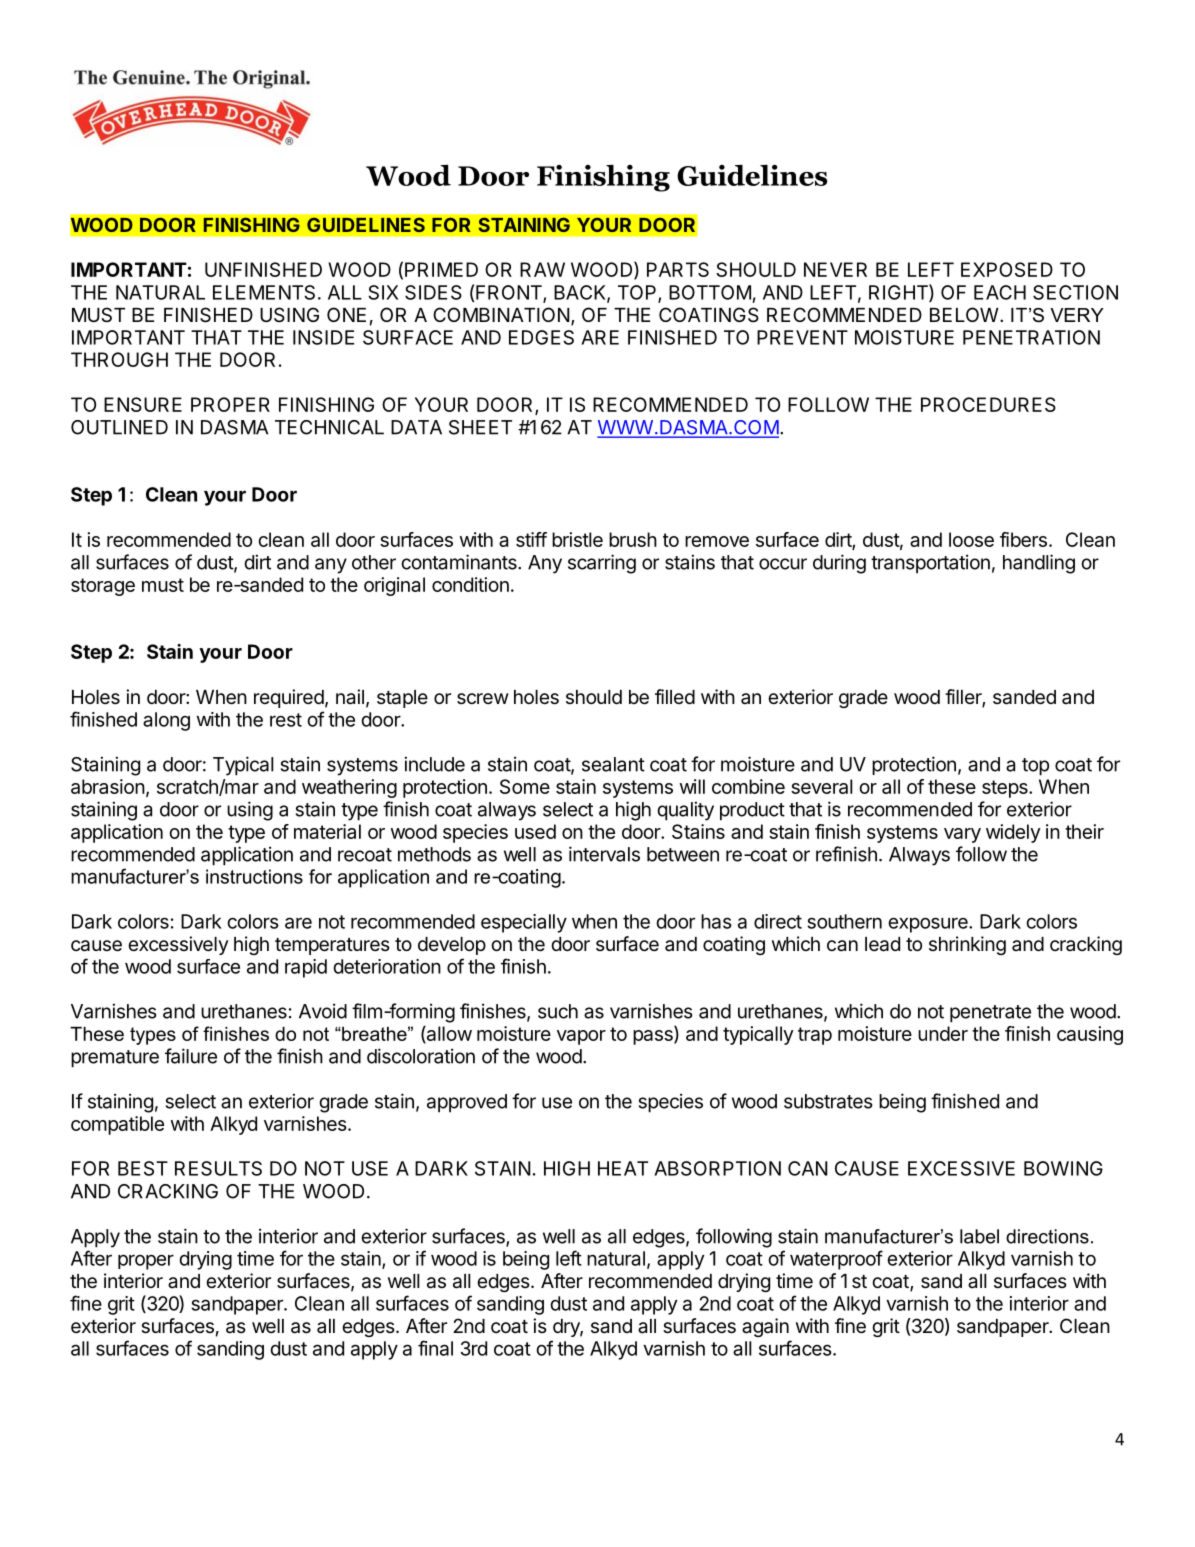  I want to click on ELEMENTS, so click(264, 292).
